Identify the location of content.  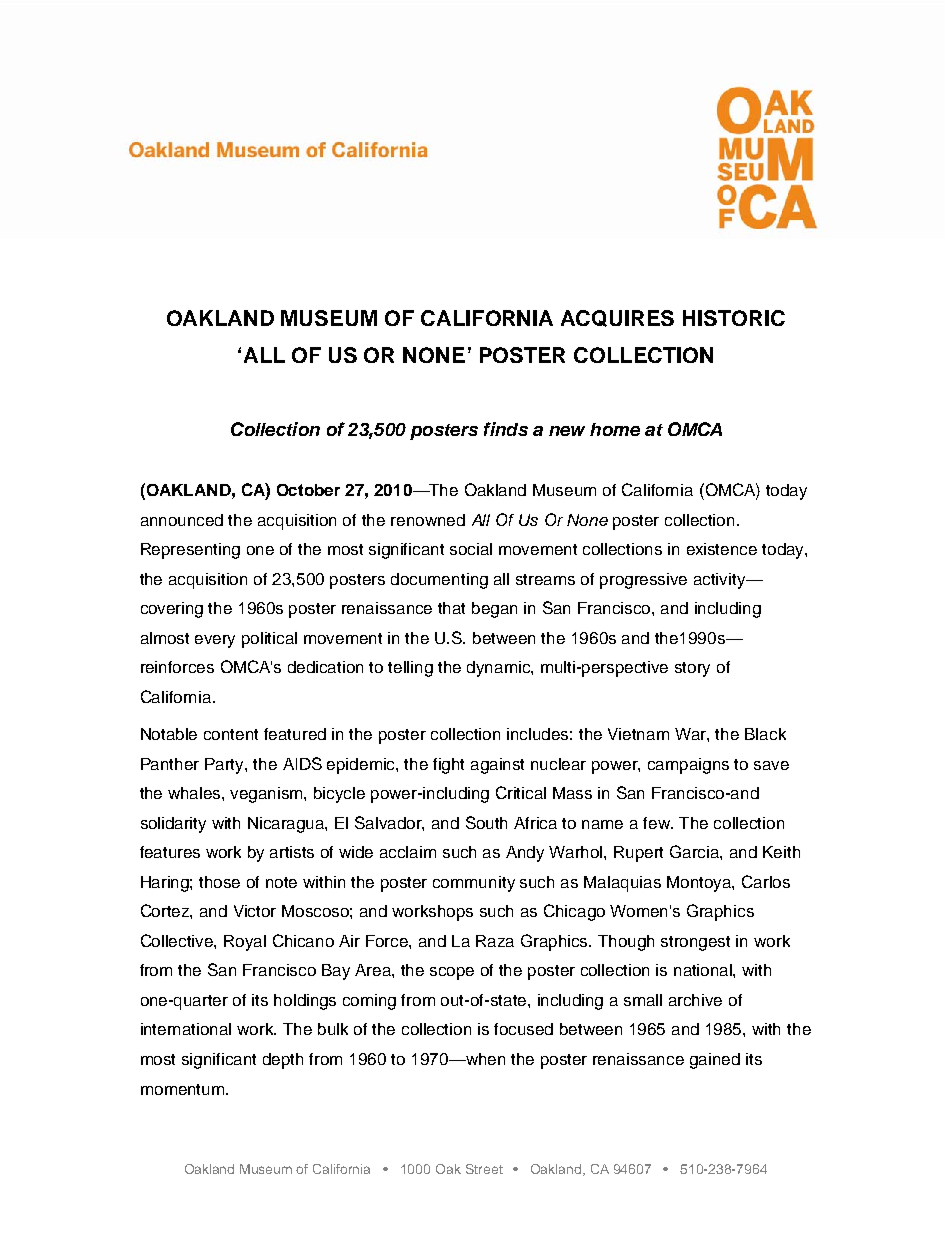
(231, 734).
